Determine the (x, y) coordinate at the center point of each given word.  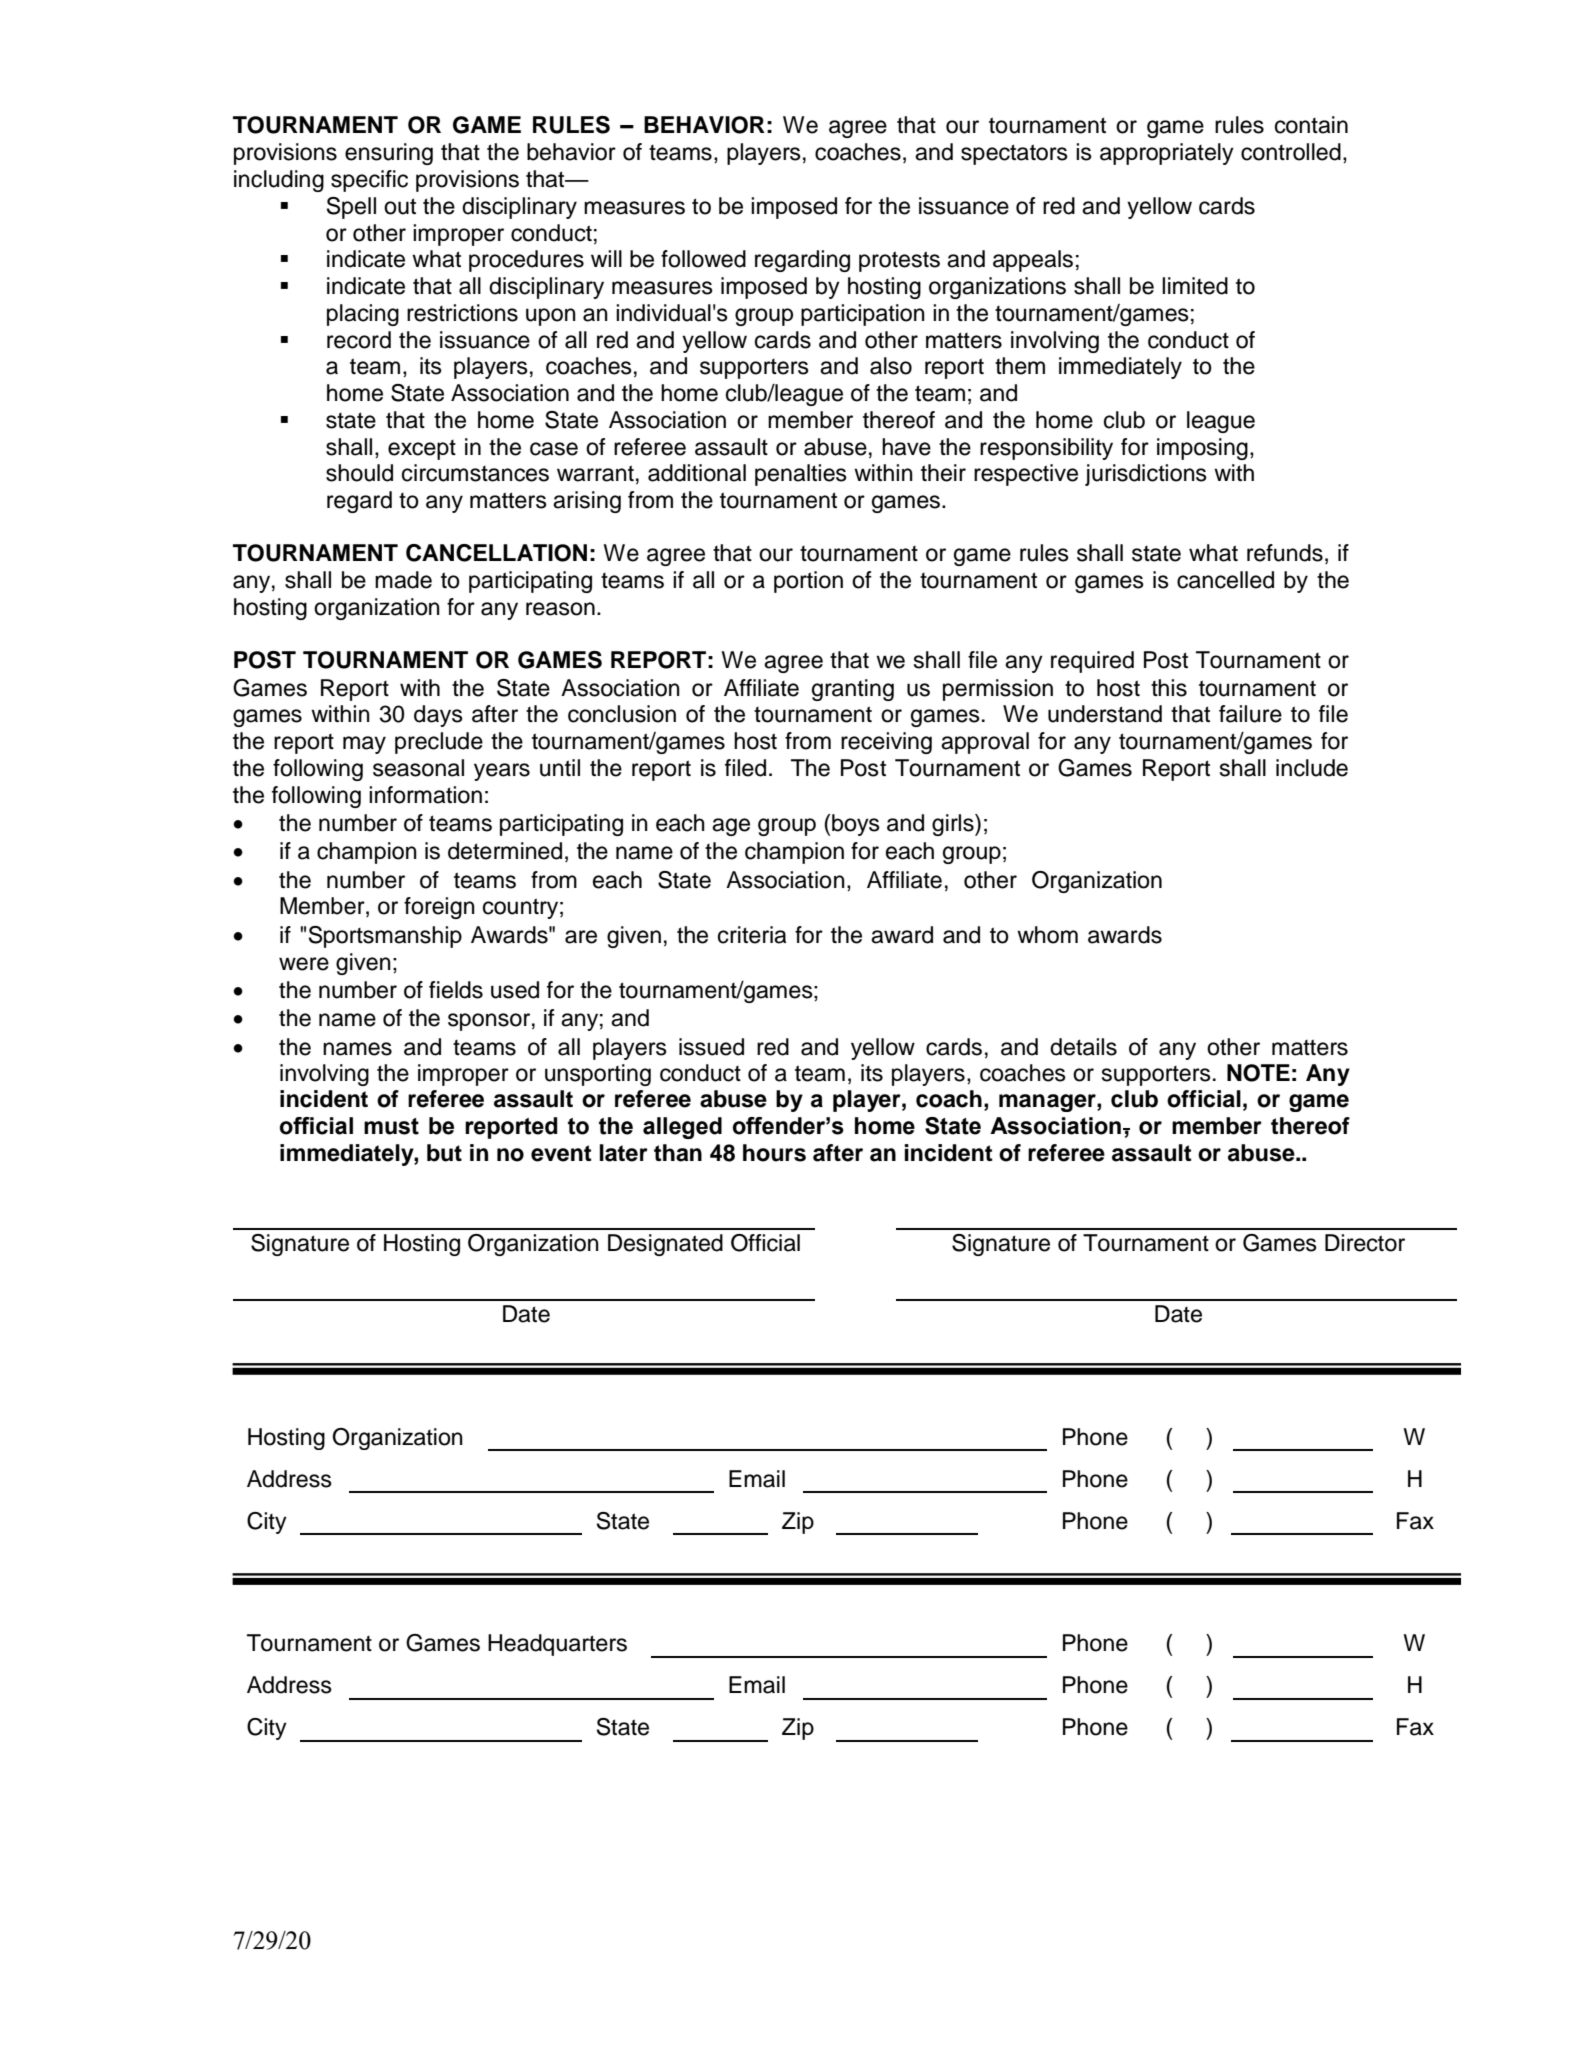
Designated (665, 1245)
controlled (1291, 152)
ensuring (389, 154)
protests (899, 261)
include (1312, 768)
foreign (439, 908)
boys (856, 825)
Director (1365, 1243)
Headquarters (557, 1645)
